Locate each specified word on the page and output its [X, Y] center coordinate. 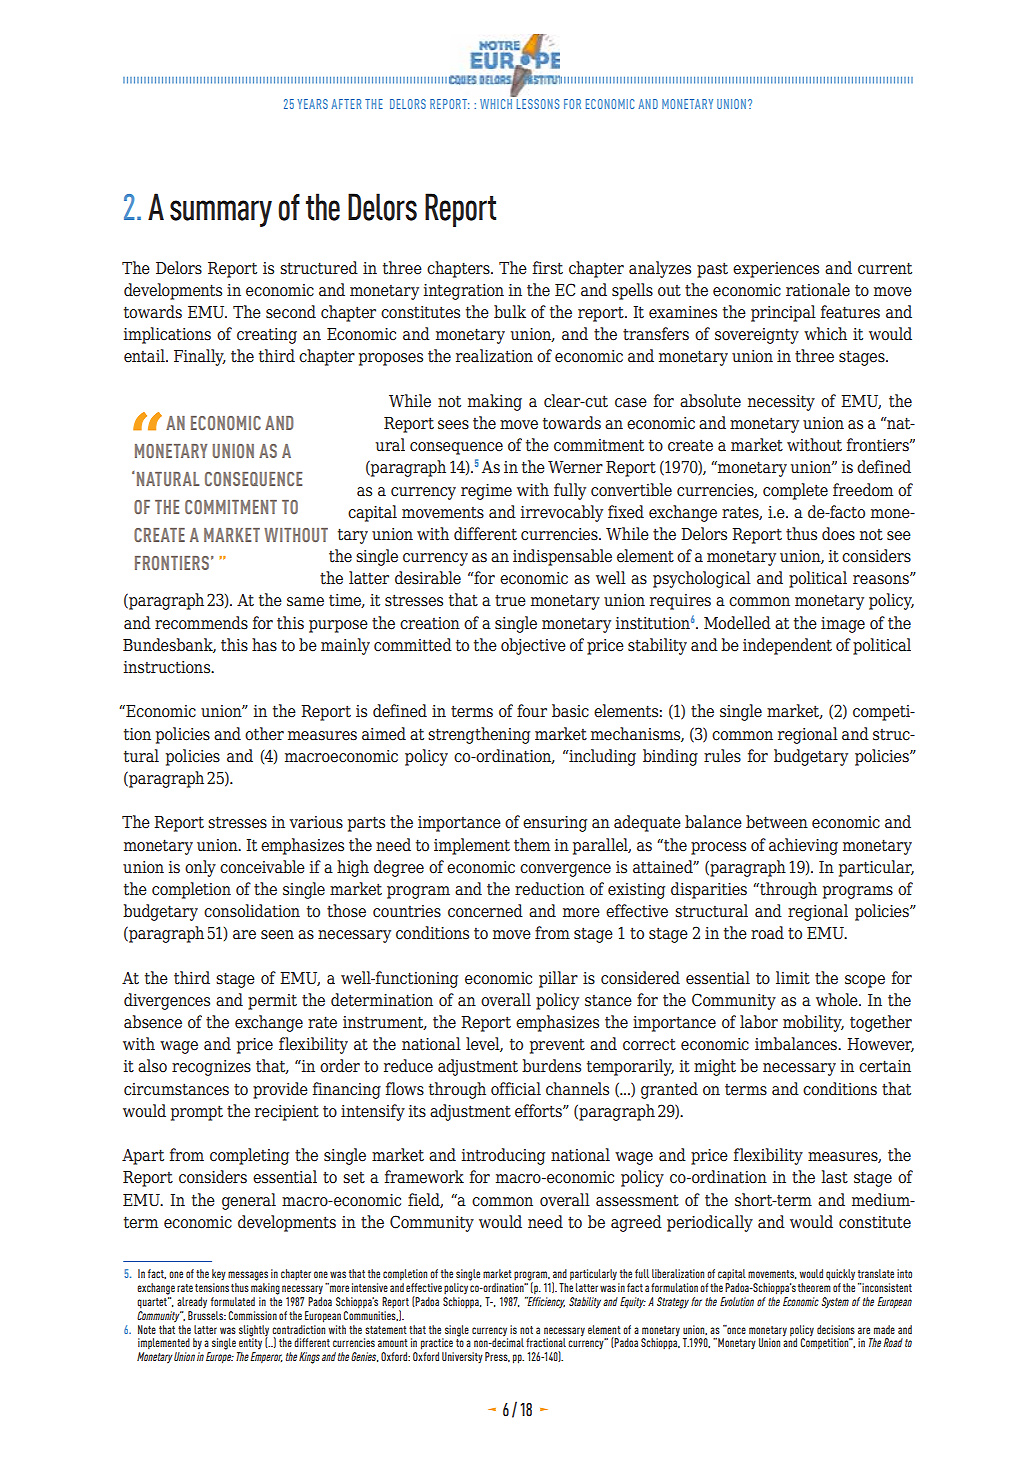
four [532, 711]
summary [221, 213]
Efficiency [545, 1302]
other [264, 734]
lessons [536, 102]
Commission [253, 1315]
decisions [836, 1329]
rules [722, 756]
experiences [776, 270]
